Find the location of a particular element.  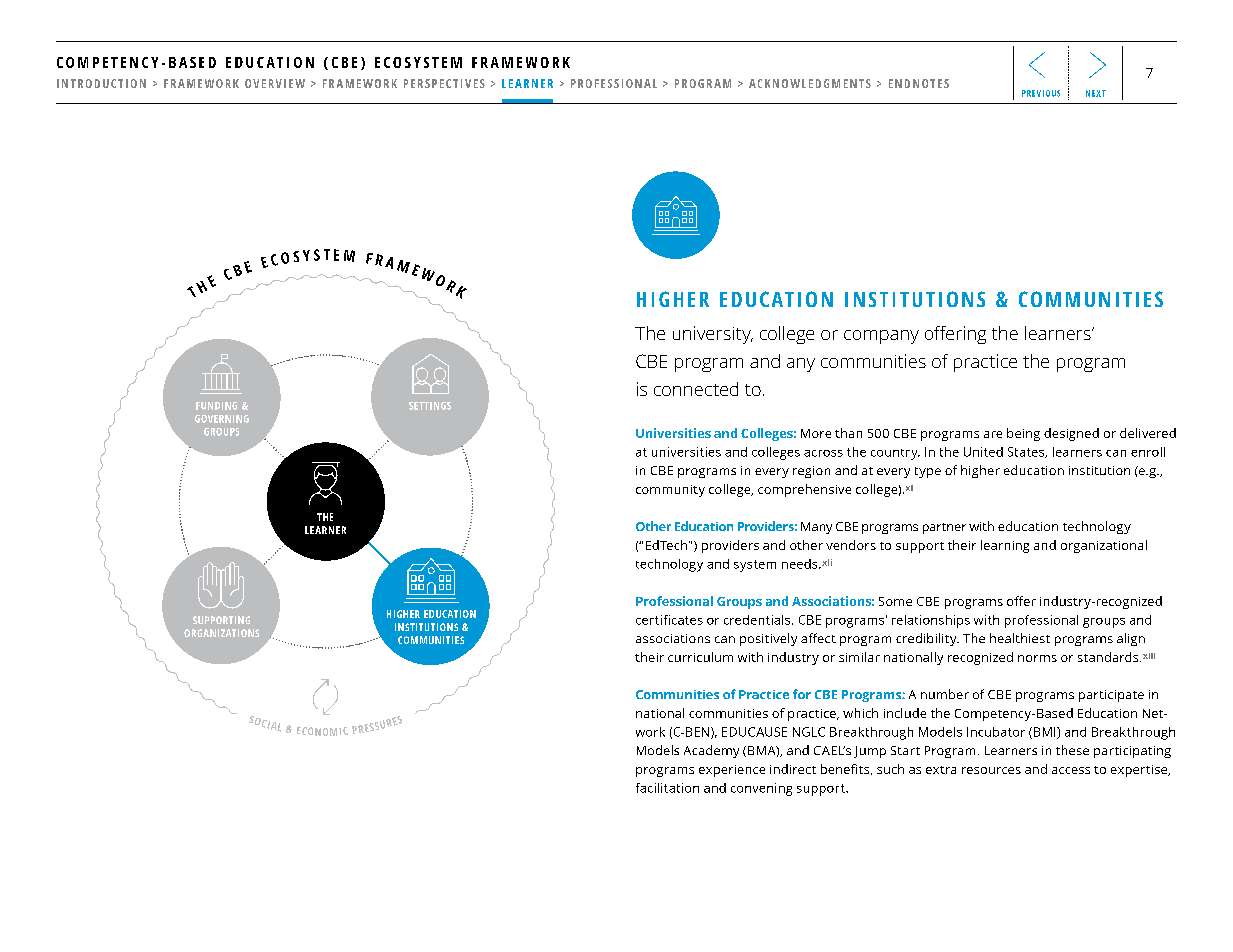

OVERVIEW is located at coordinates (275, 83).
